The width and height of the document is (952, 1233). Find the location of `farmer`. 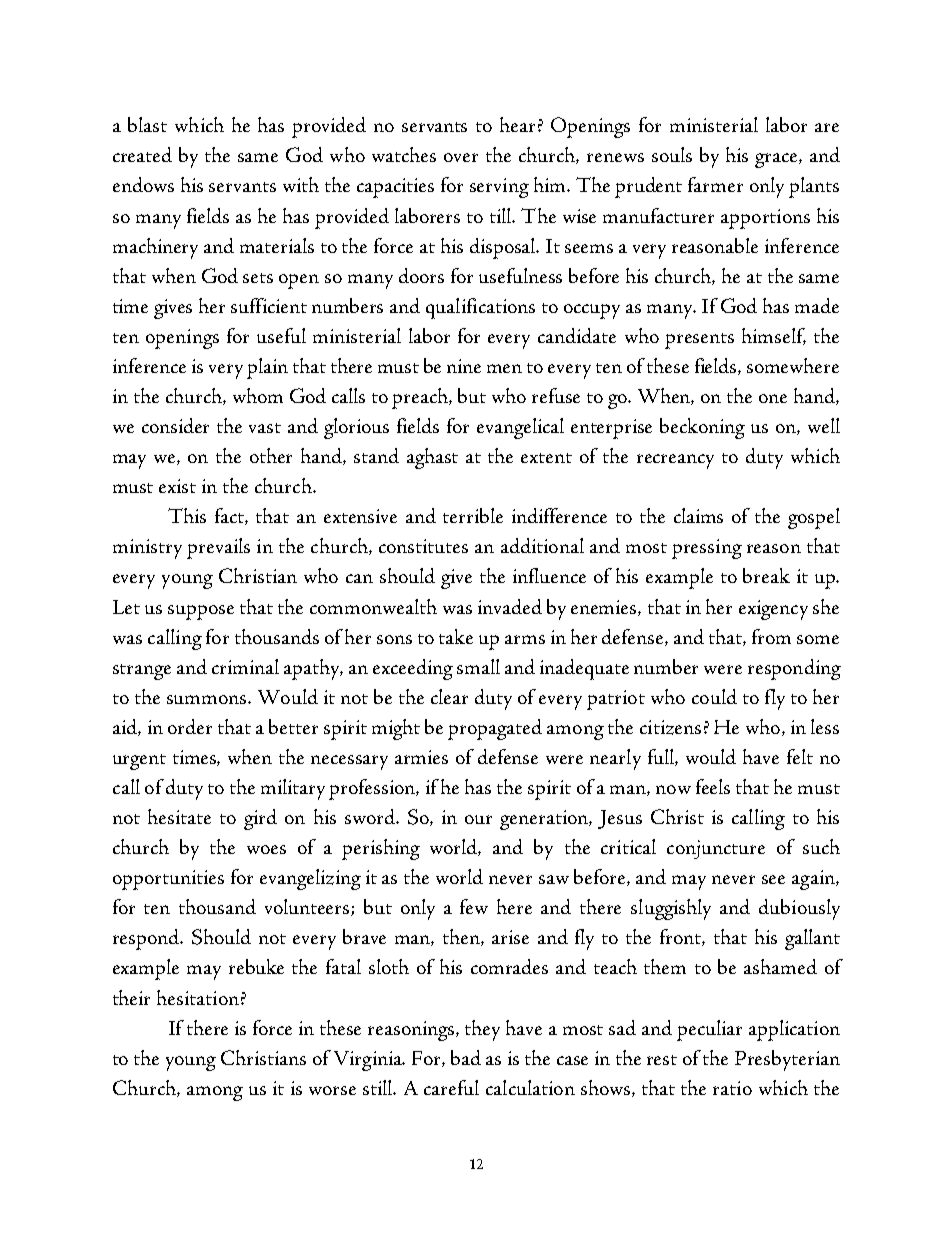

farmer is located at coordinates (715, 184).
